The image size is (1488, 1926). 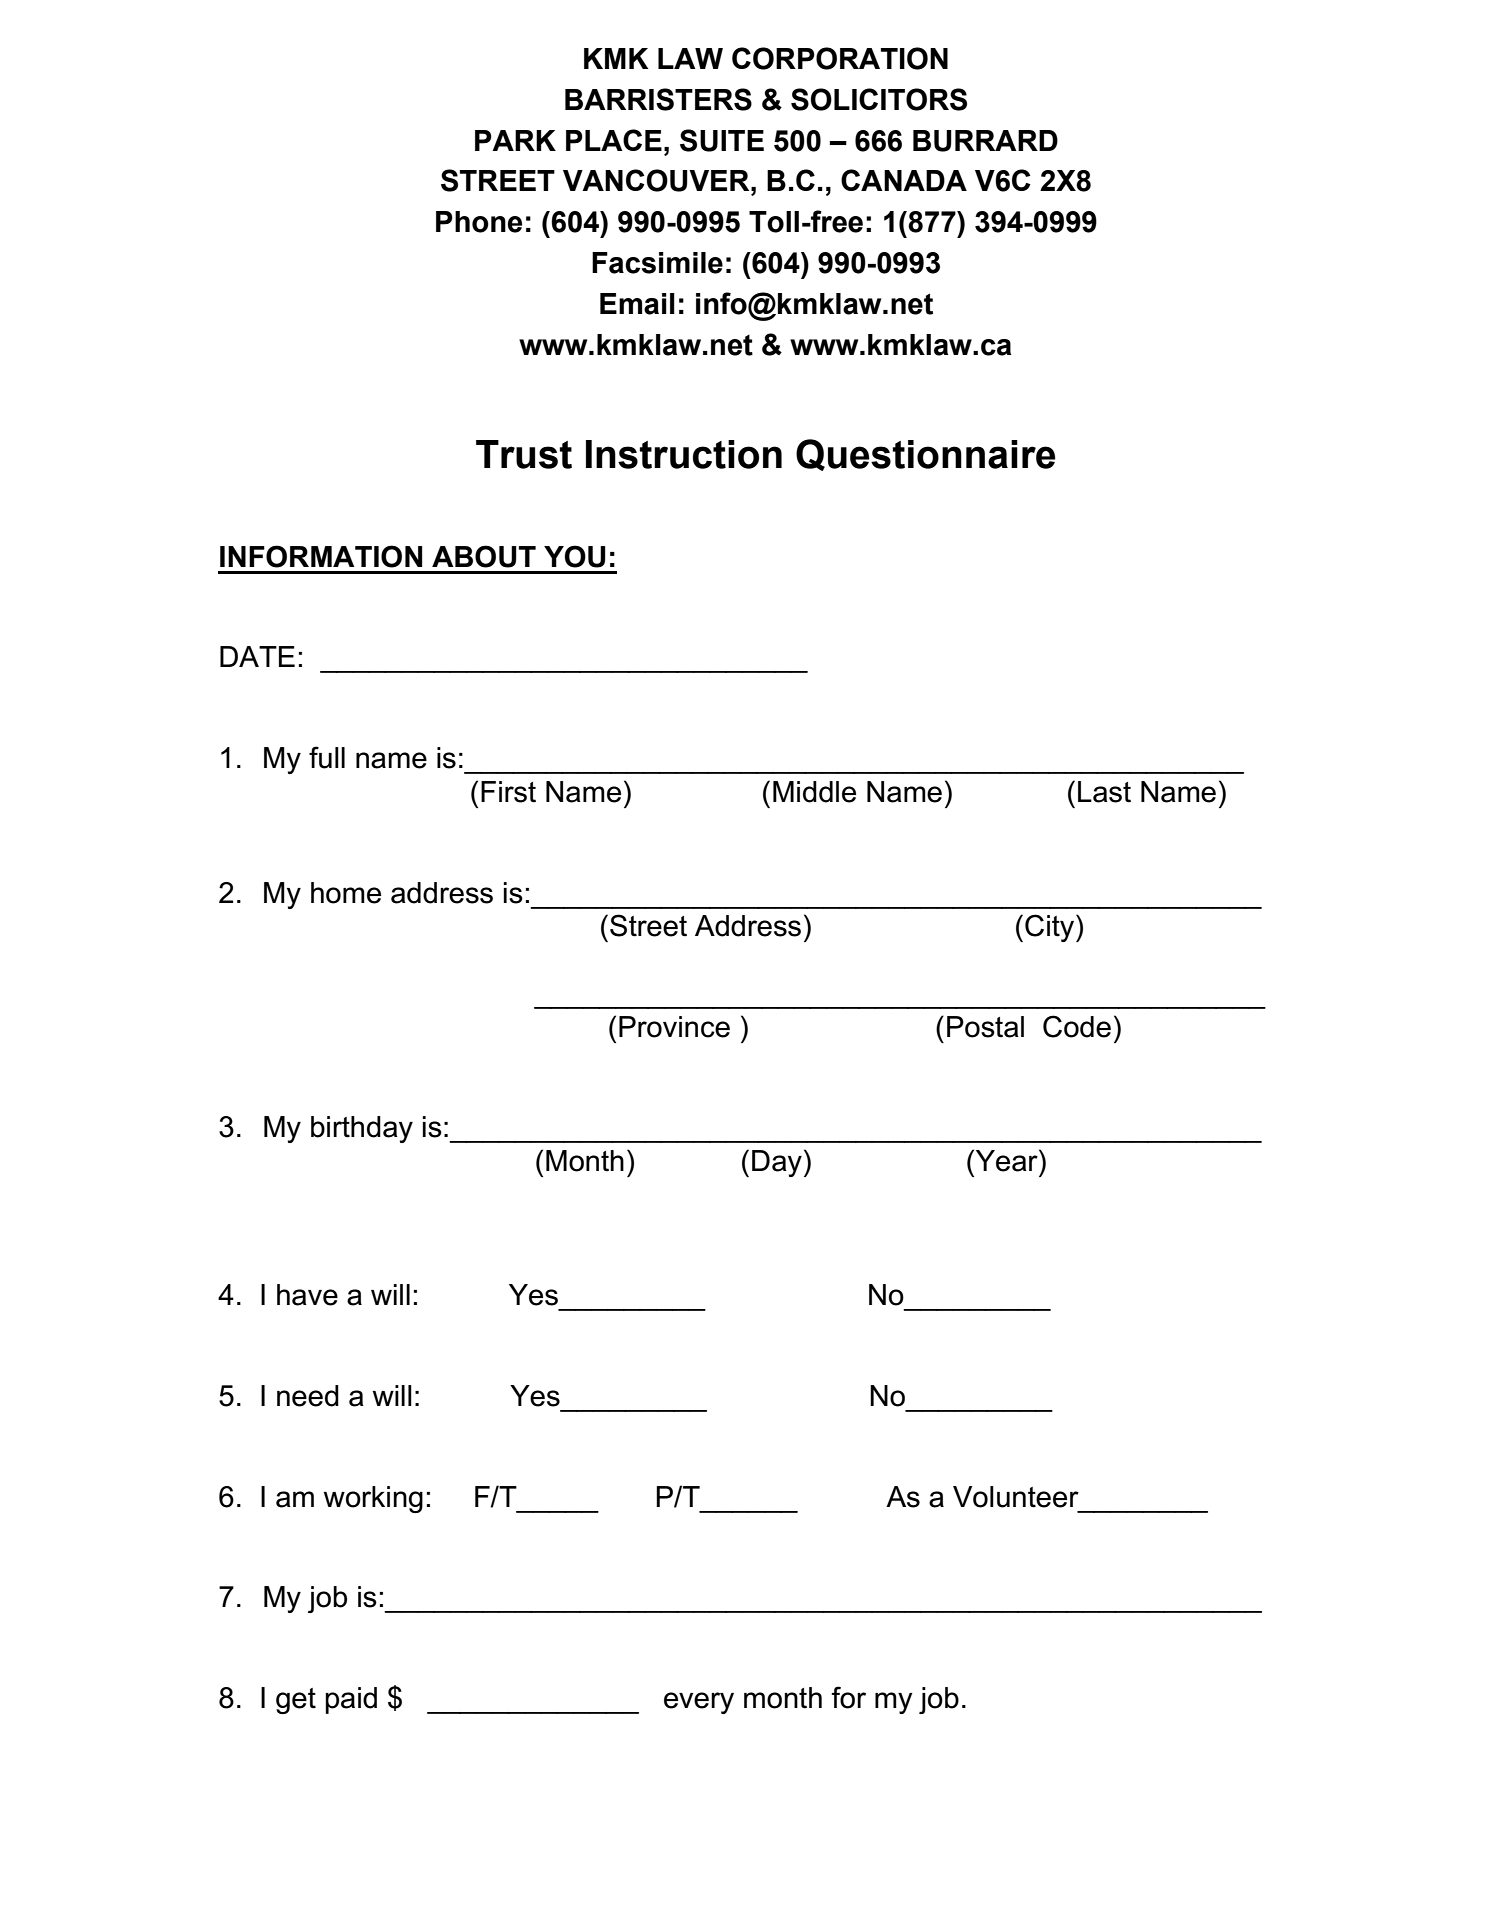 I want to click on Postal, so click(x=985, y=1027).
